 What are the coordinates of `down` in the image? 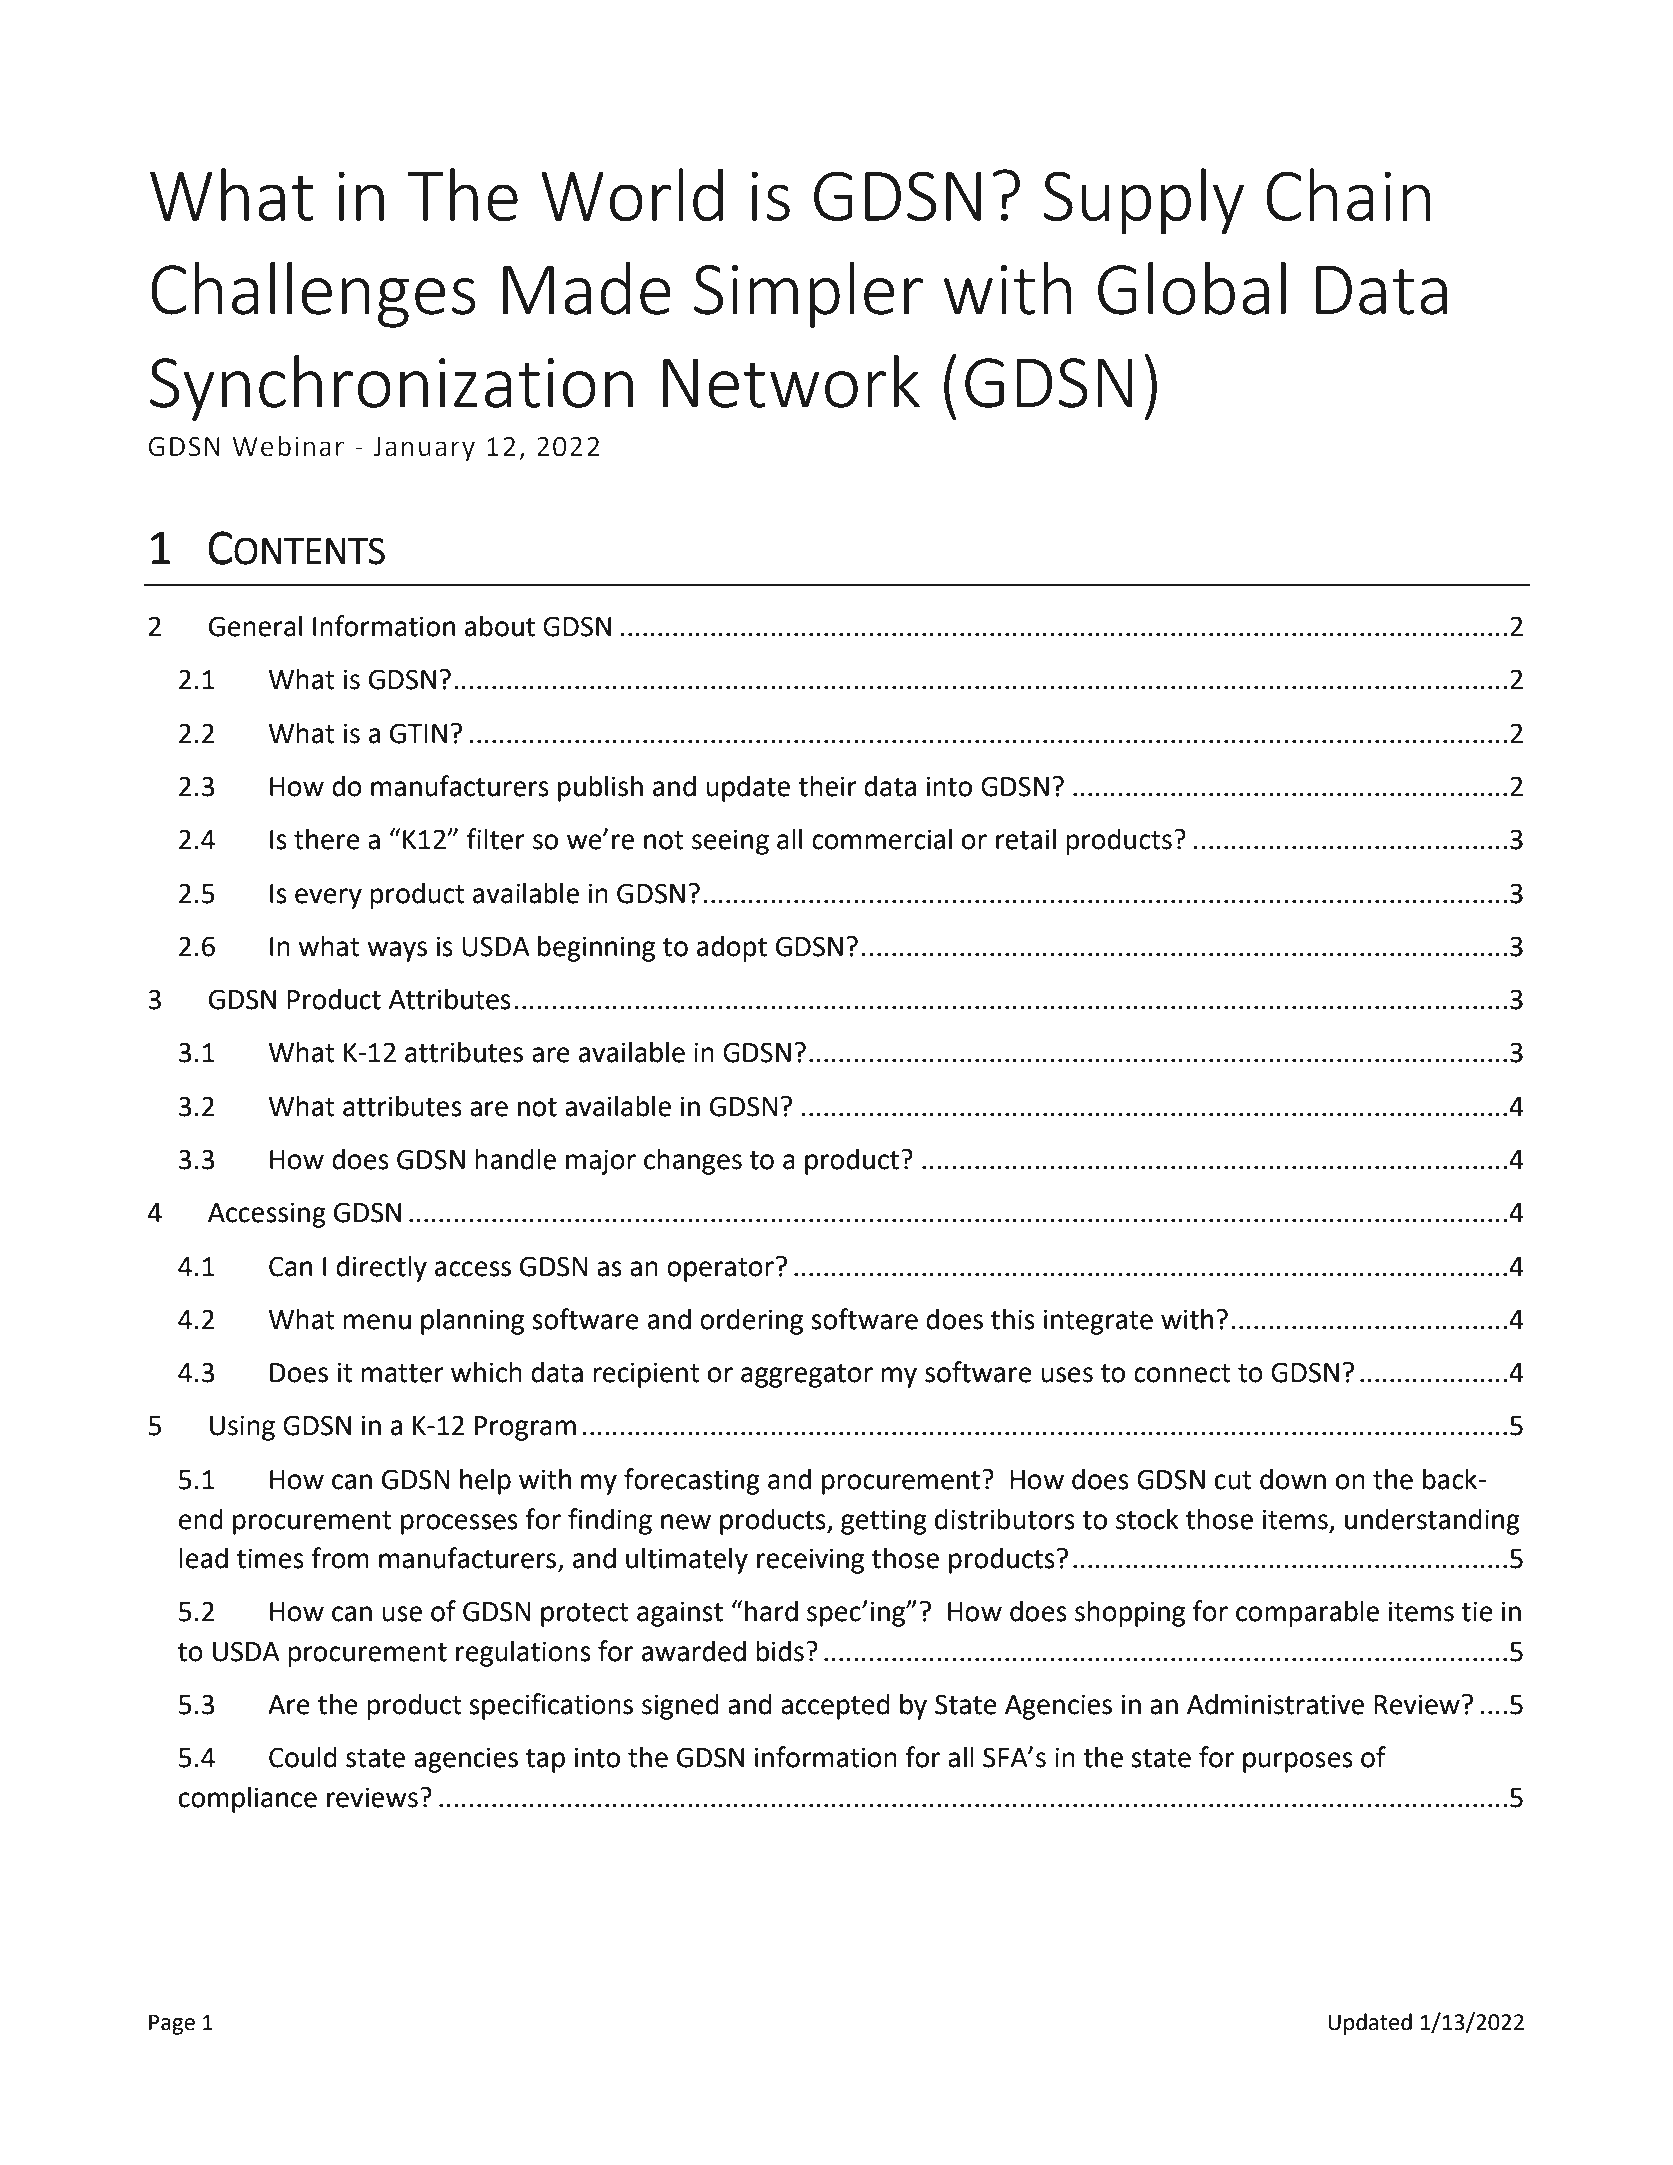 It's located at (1293, 1479).
